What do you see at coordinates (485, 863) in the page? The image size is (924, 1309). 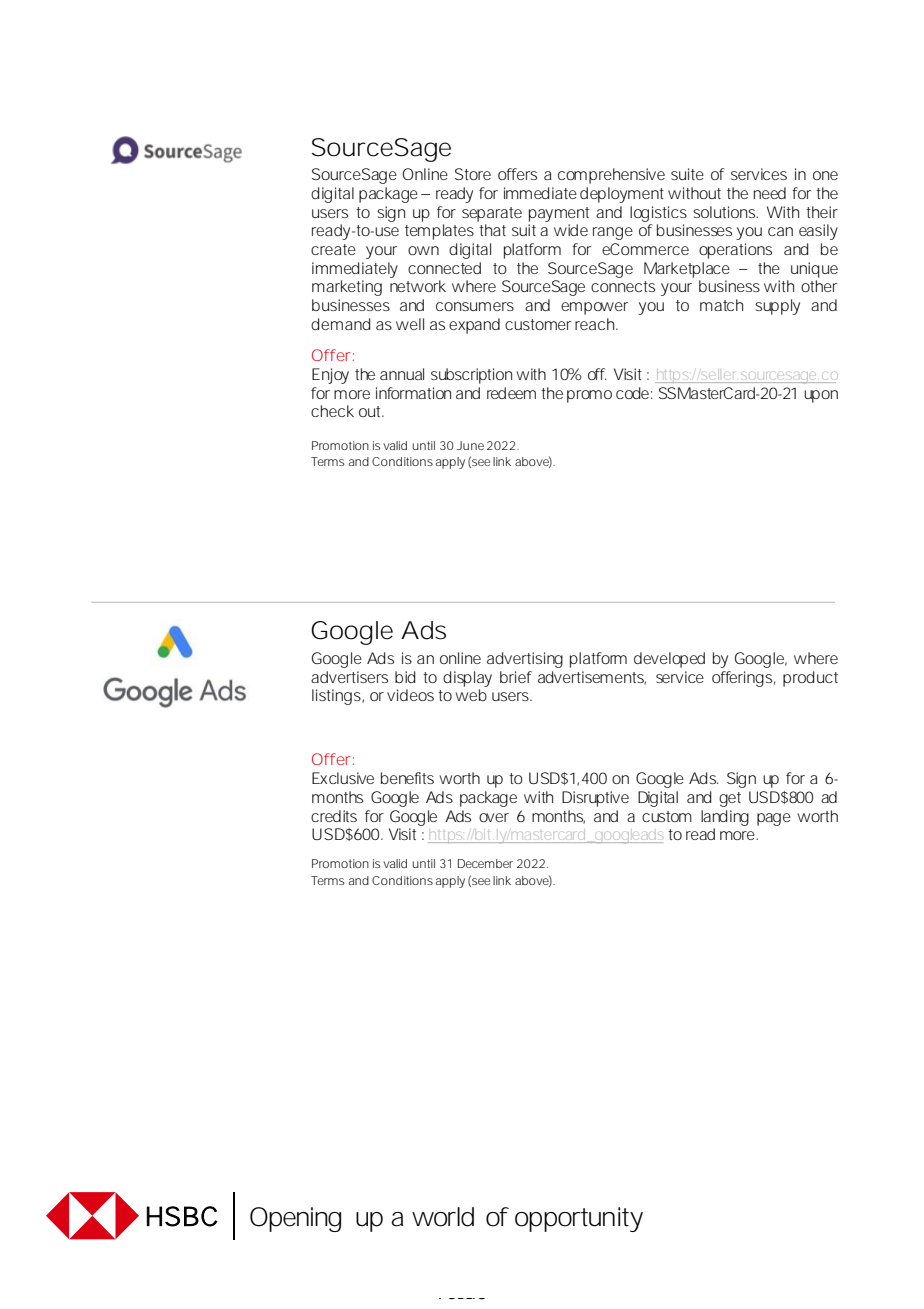 I see `December` at bounding box center [485, 863].
